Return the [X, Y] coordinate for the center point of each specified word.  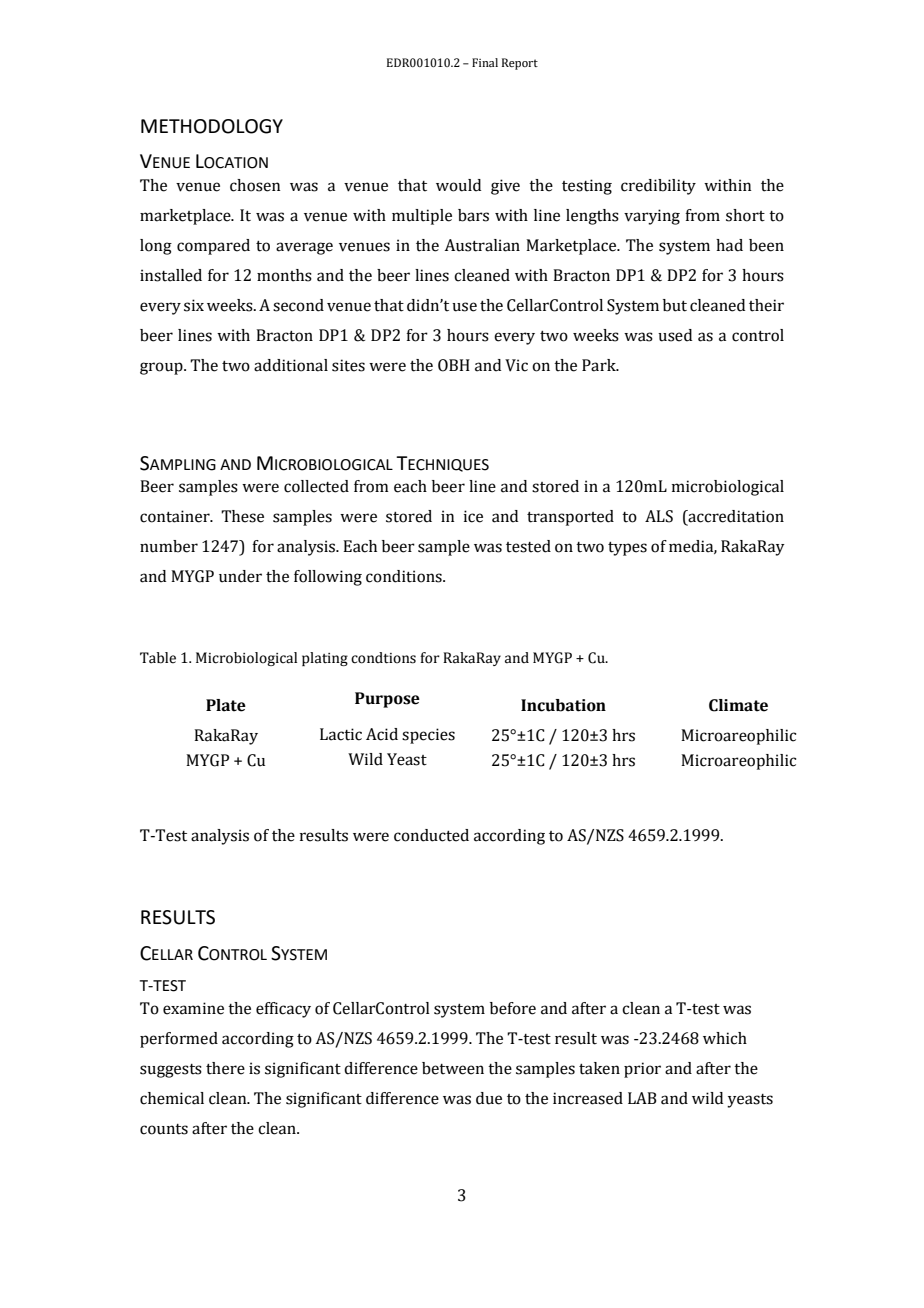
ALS [659, 516]
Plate [226, 705]
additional [291, 365]
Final [485, 62]
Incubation [563, 705]
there [225, 1068]
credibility [658, 187]
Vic [516, 365]
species [428, 736]
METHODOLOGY [212, 126]
